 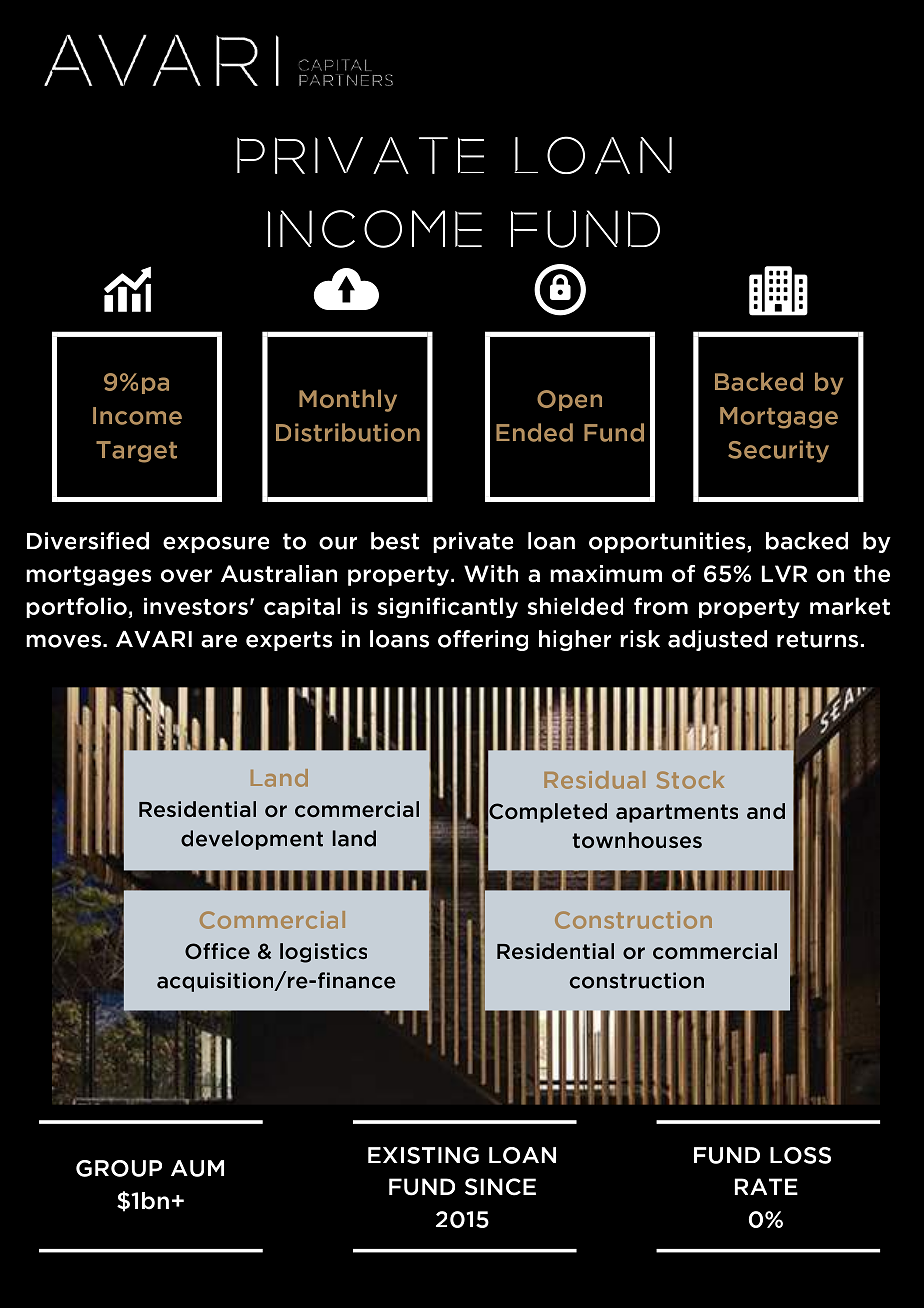 I want to click on Target, so click(x=136, y=452).
